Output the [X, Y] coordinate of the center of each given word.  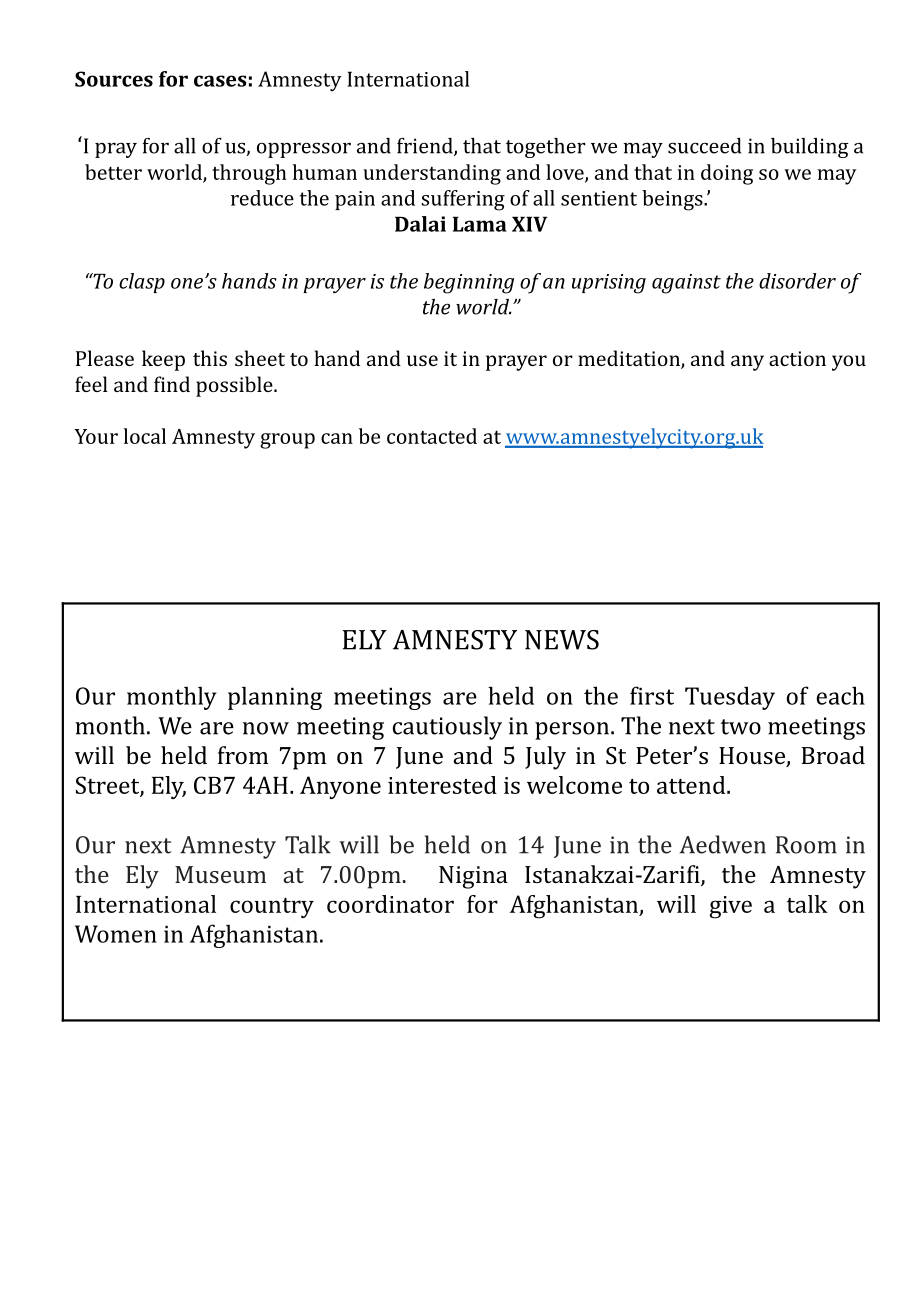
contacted [432, 436]
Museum [220, 874]
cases [220, 81]
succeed [704, 146]
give [731, 907]
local [145, 436]
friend [426, 147]
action [797, 358]
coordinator [390, 904]
